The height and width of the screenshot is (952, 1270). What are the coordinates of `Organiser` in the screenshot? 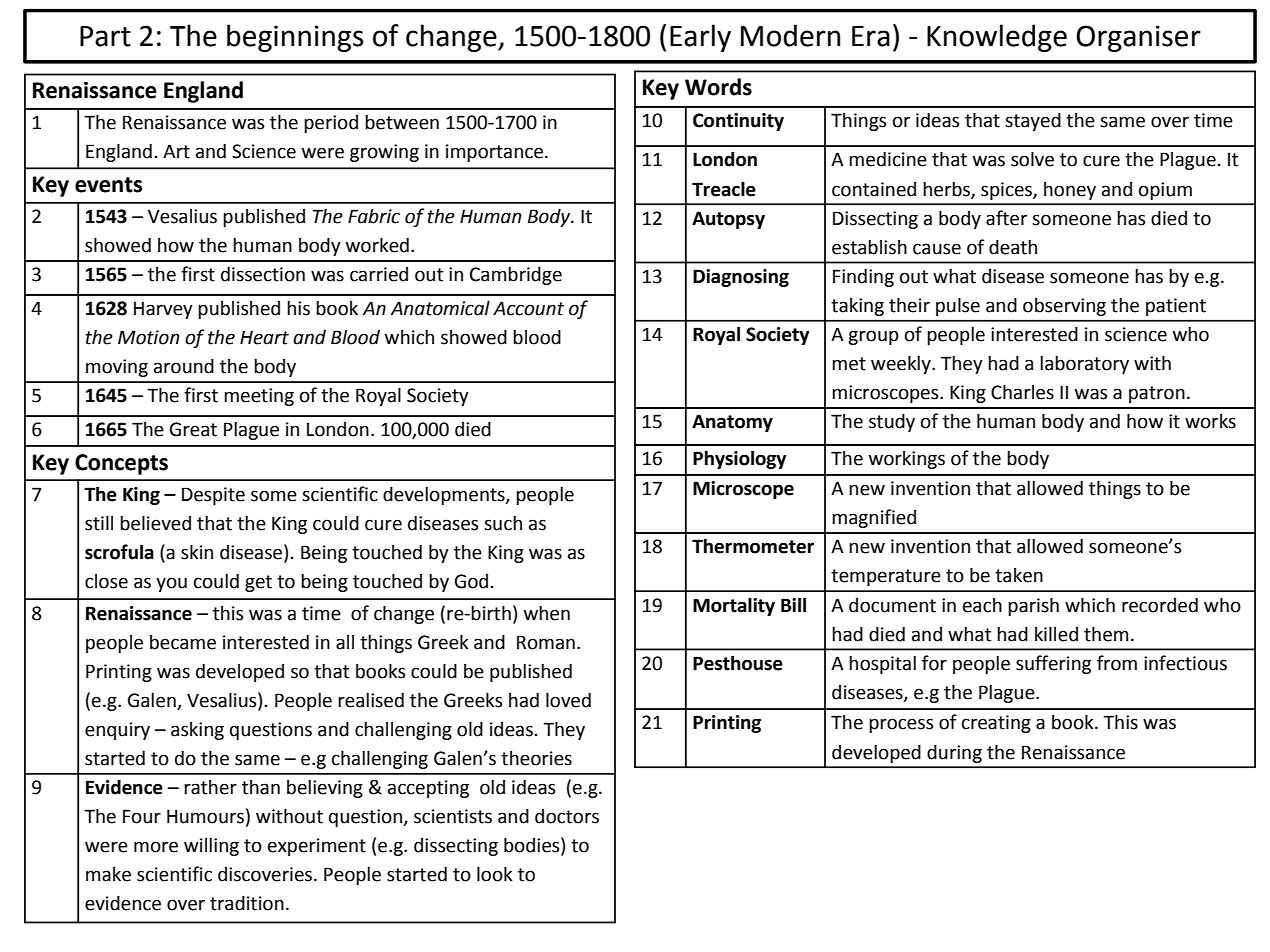 It's located at (1138, 38).
